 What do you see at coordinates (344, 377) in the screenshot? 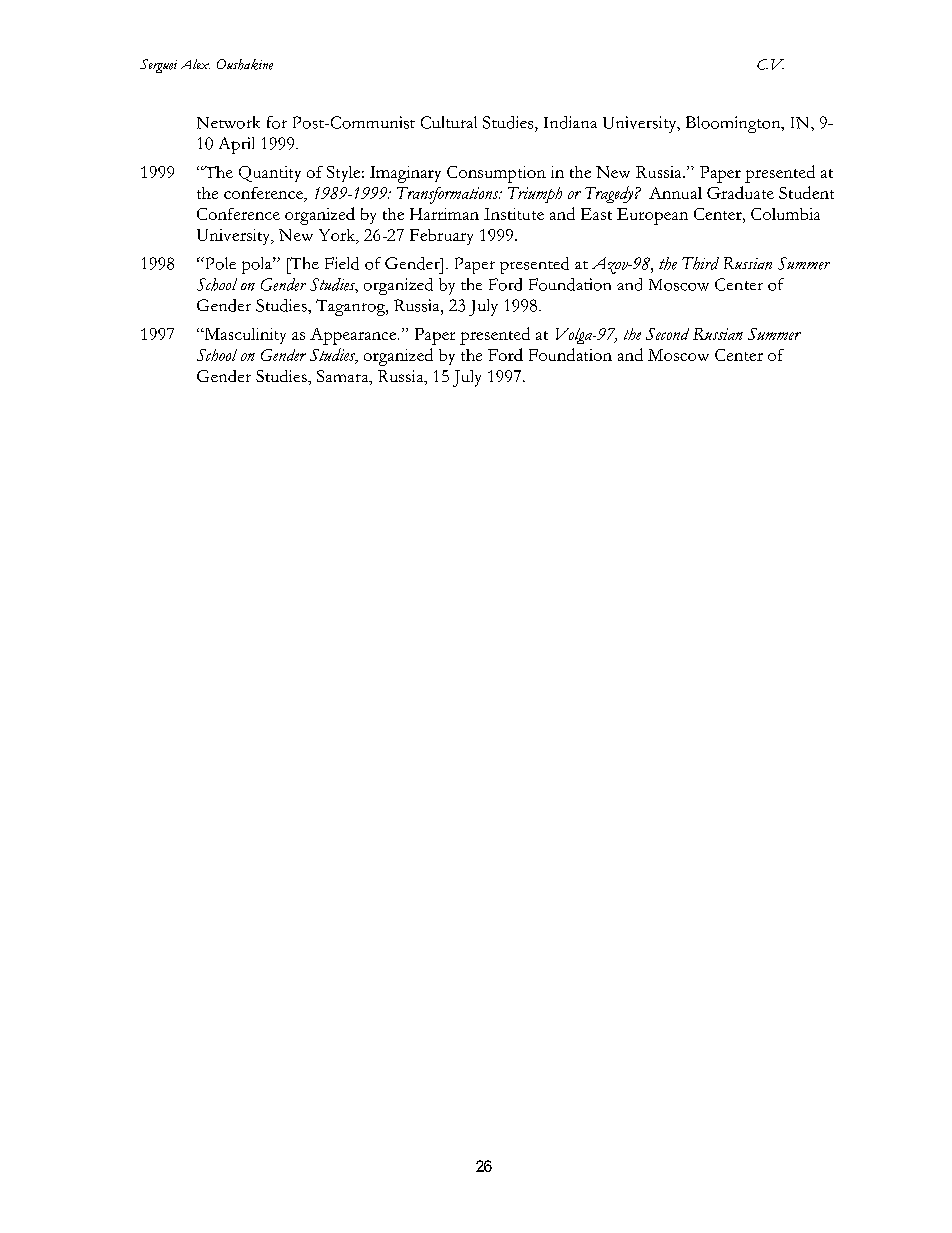
I see `Samara` at bounding box center [344, 377].
